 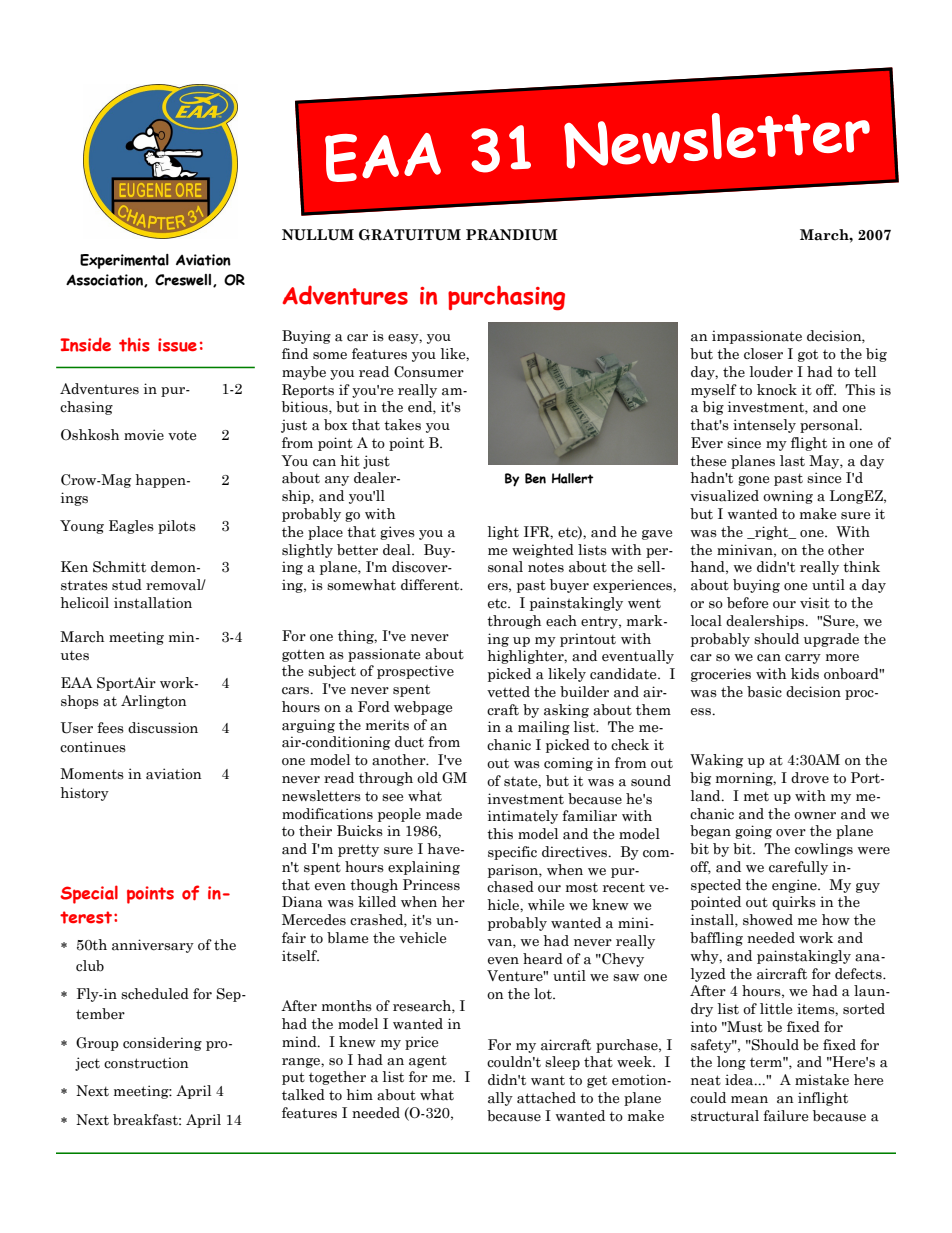 What do you see at coordinates (177, 527) in the image?
I see `pilots` at bounding box center [177, 527].
